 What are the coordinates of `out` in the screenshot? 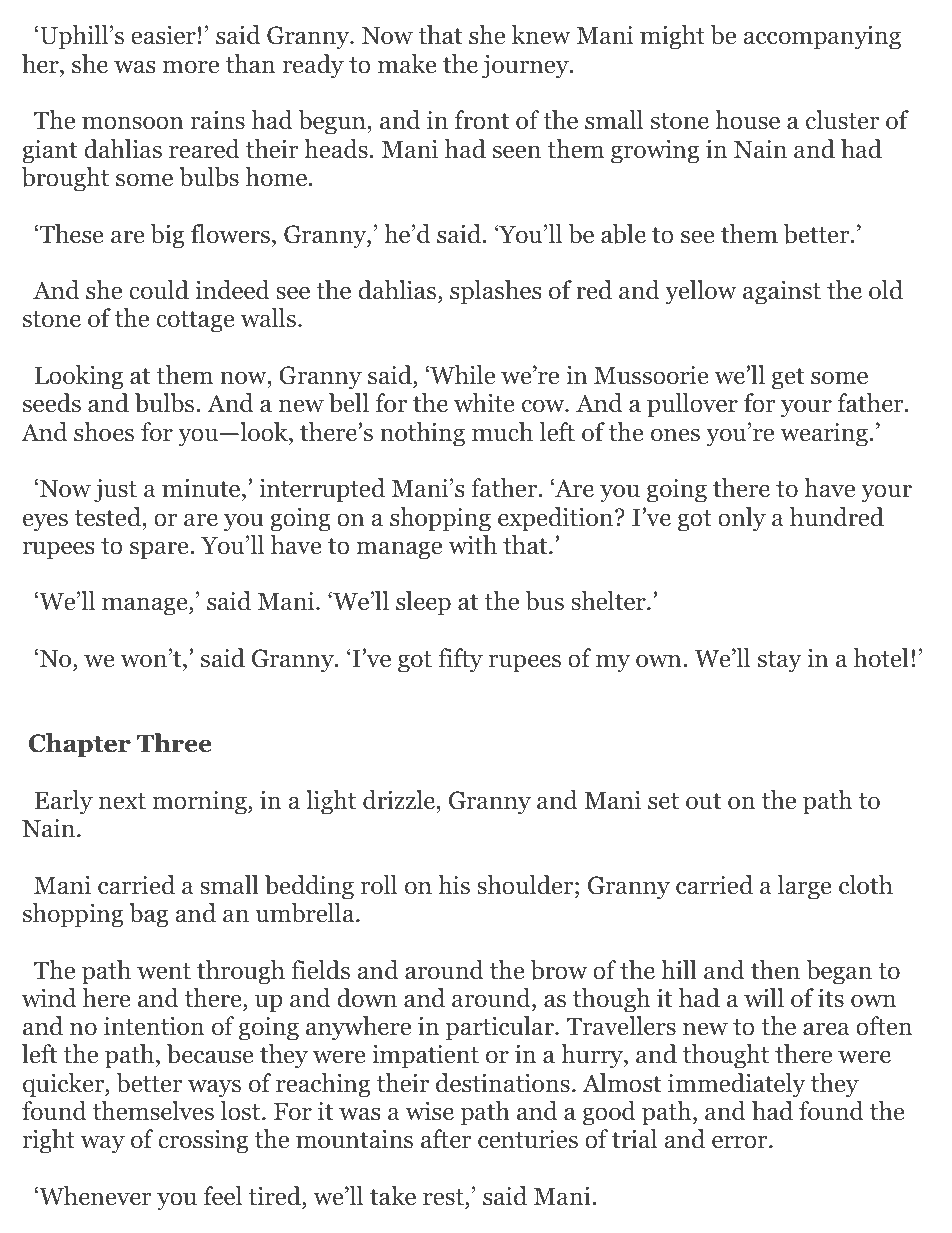 It's located at (703, 801).
